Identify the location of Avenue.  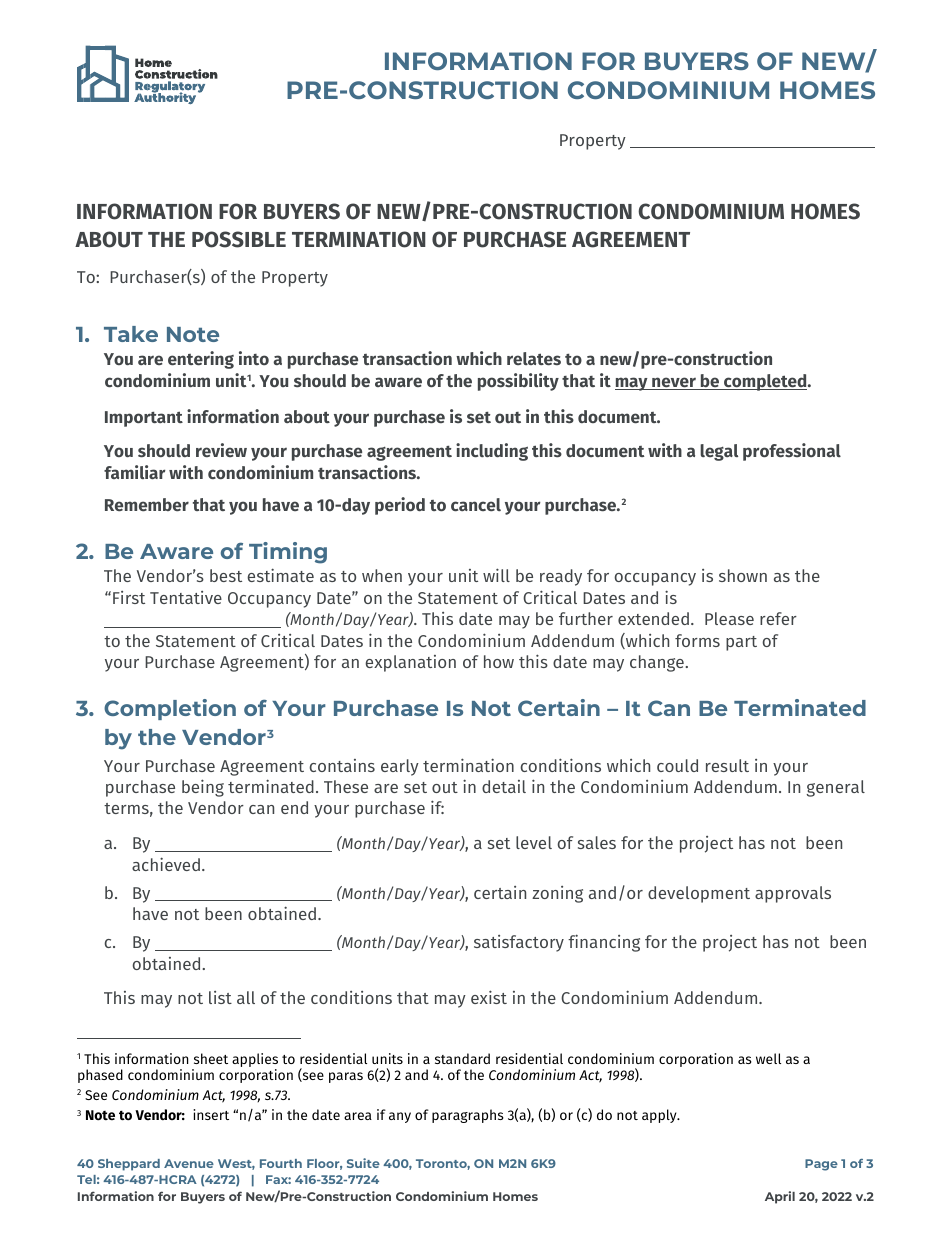
(189, 1163).
